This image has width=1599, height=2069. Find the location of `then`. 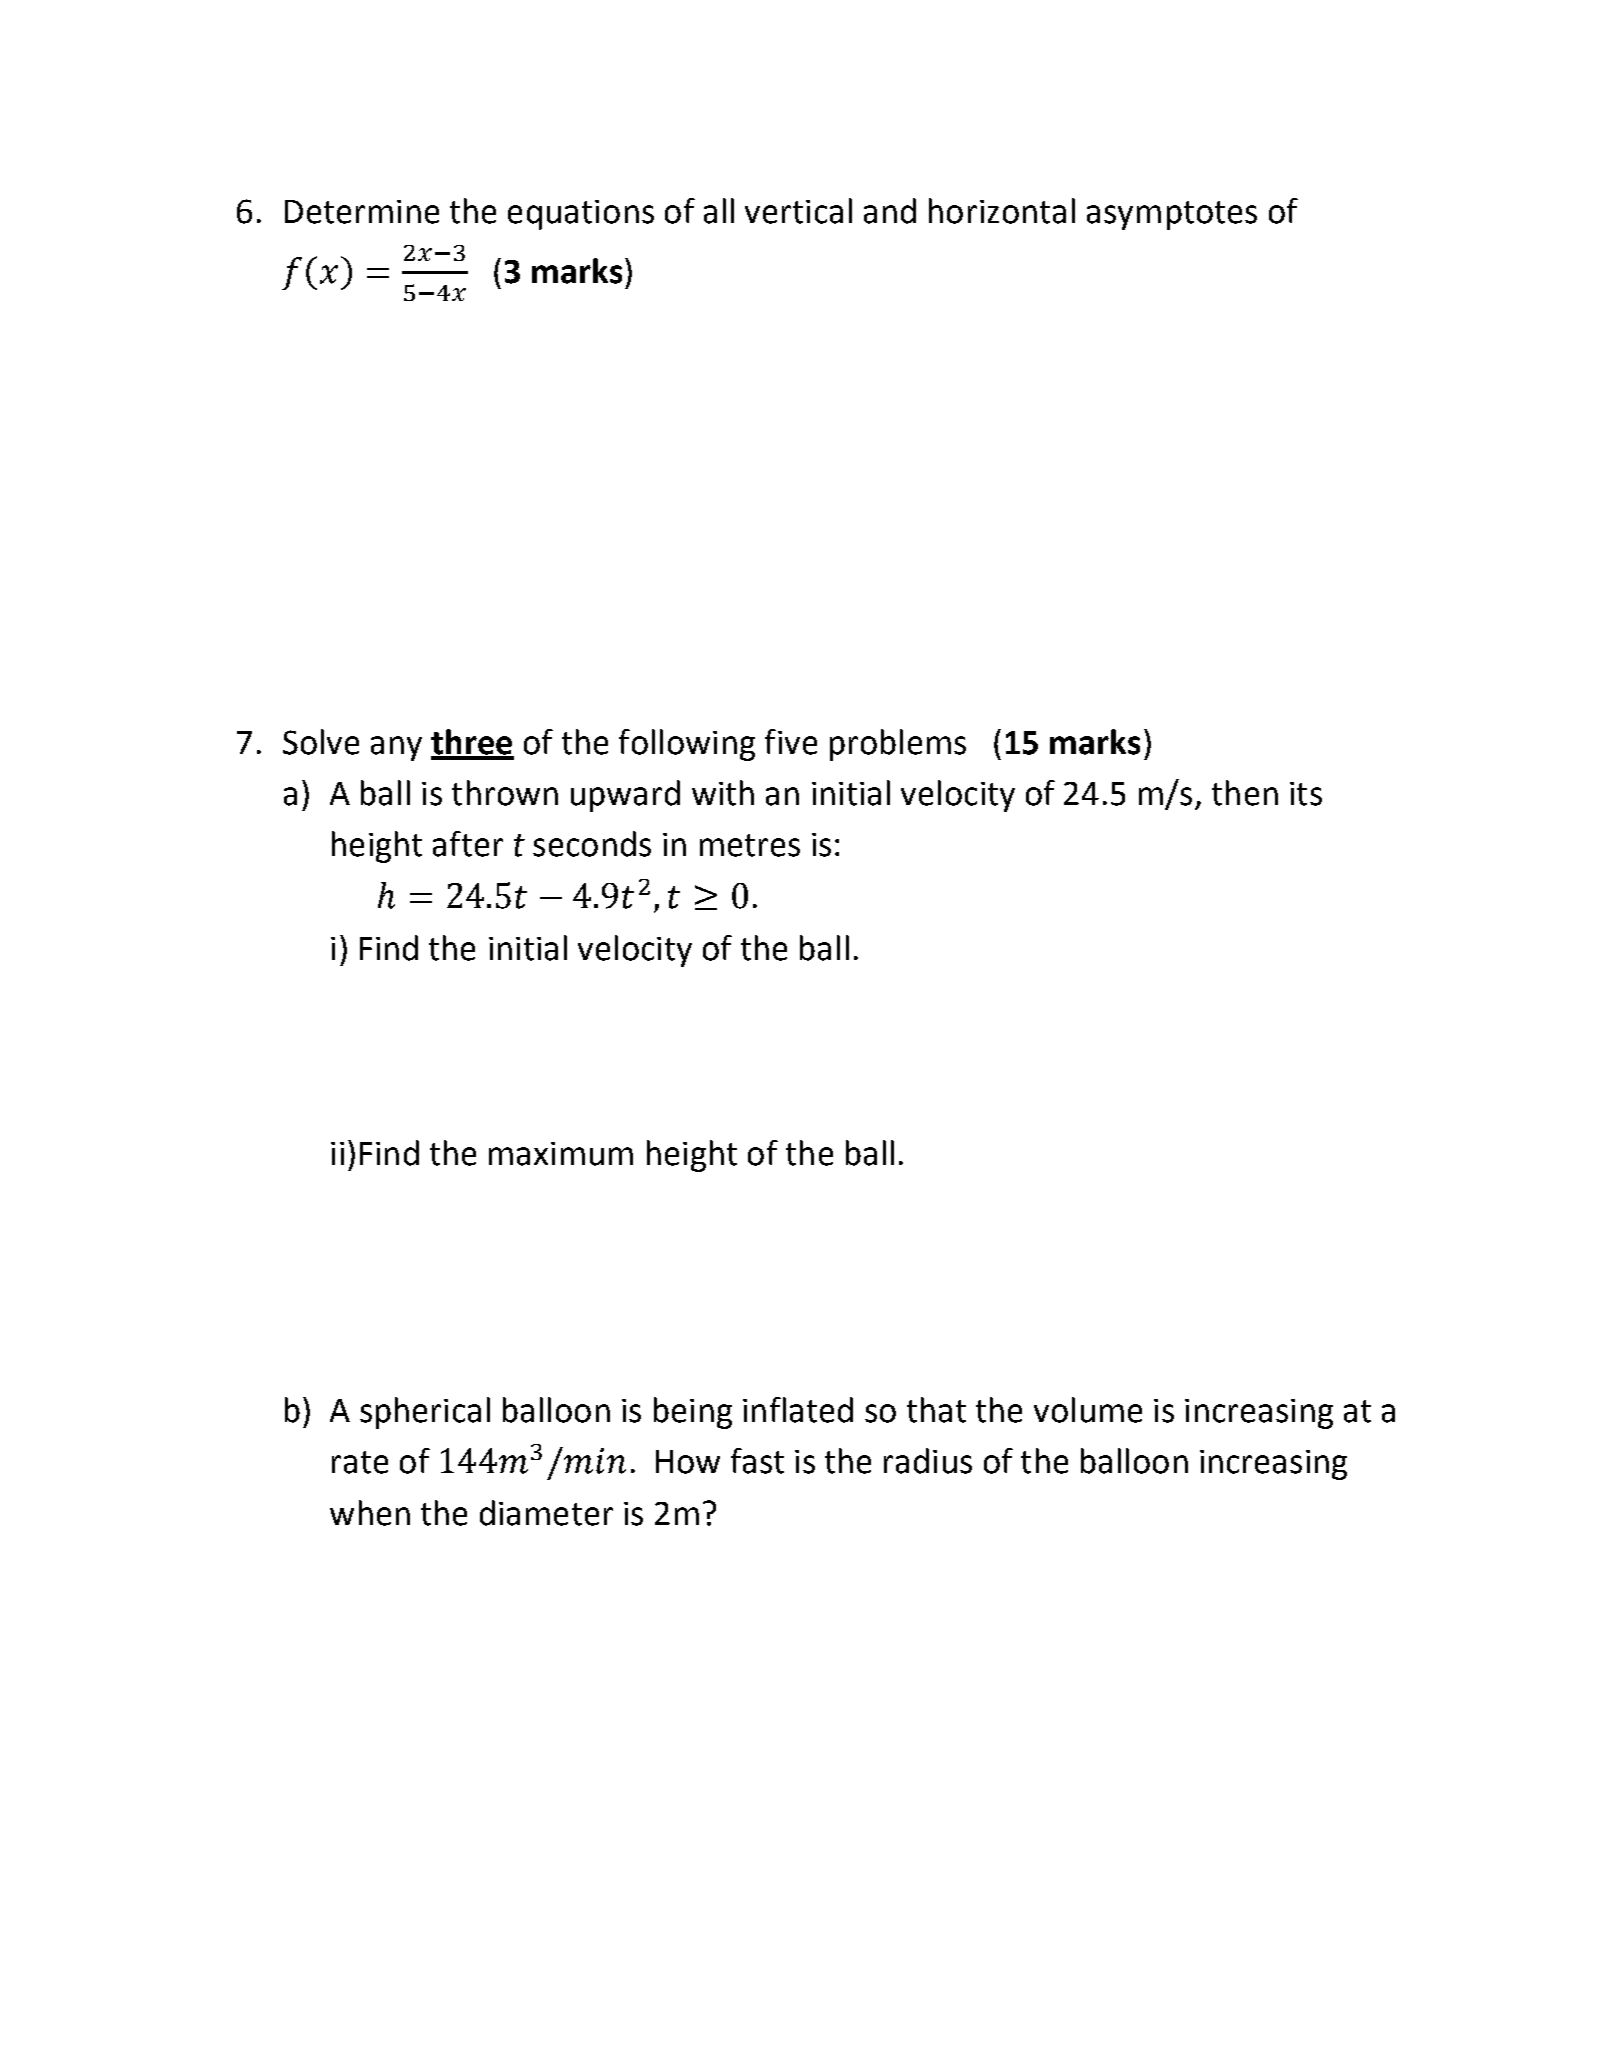

then is located at coordinates (1245, 793).
